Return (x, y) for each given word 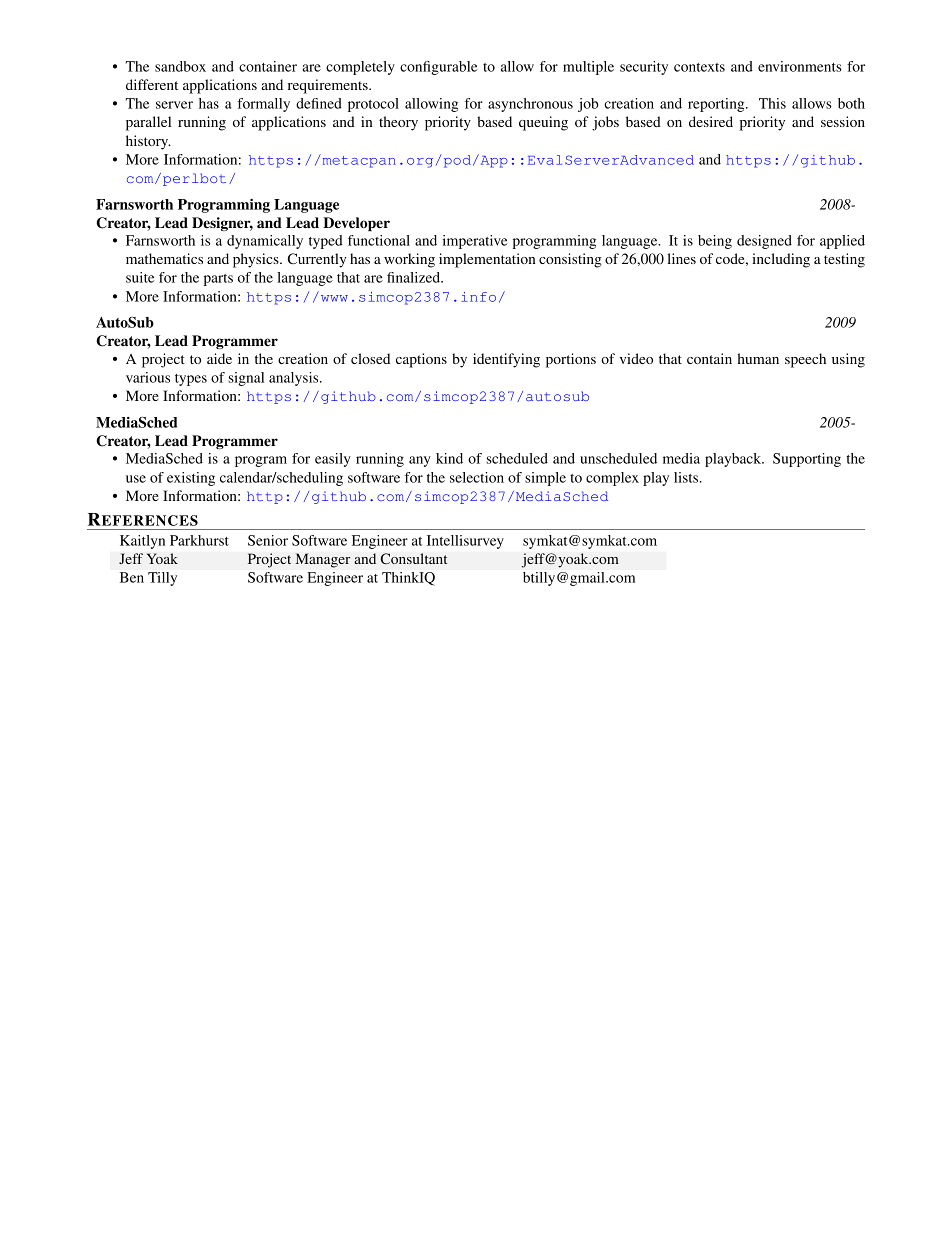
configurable (439, 68)
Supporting (807, 460)
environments (800, 66)
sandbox (180, 66)
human (758, 358)
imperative (475, 242)
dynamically (265, 242)
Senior (268, 540)
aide (219, 358)
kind (449, 458)
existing (191, 479)
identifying (506, 360)
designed (764, 242)
